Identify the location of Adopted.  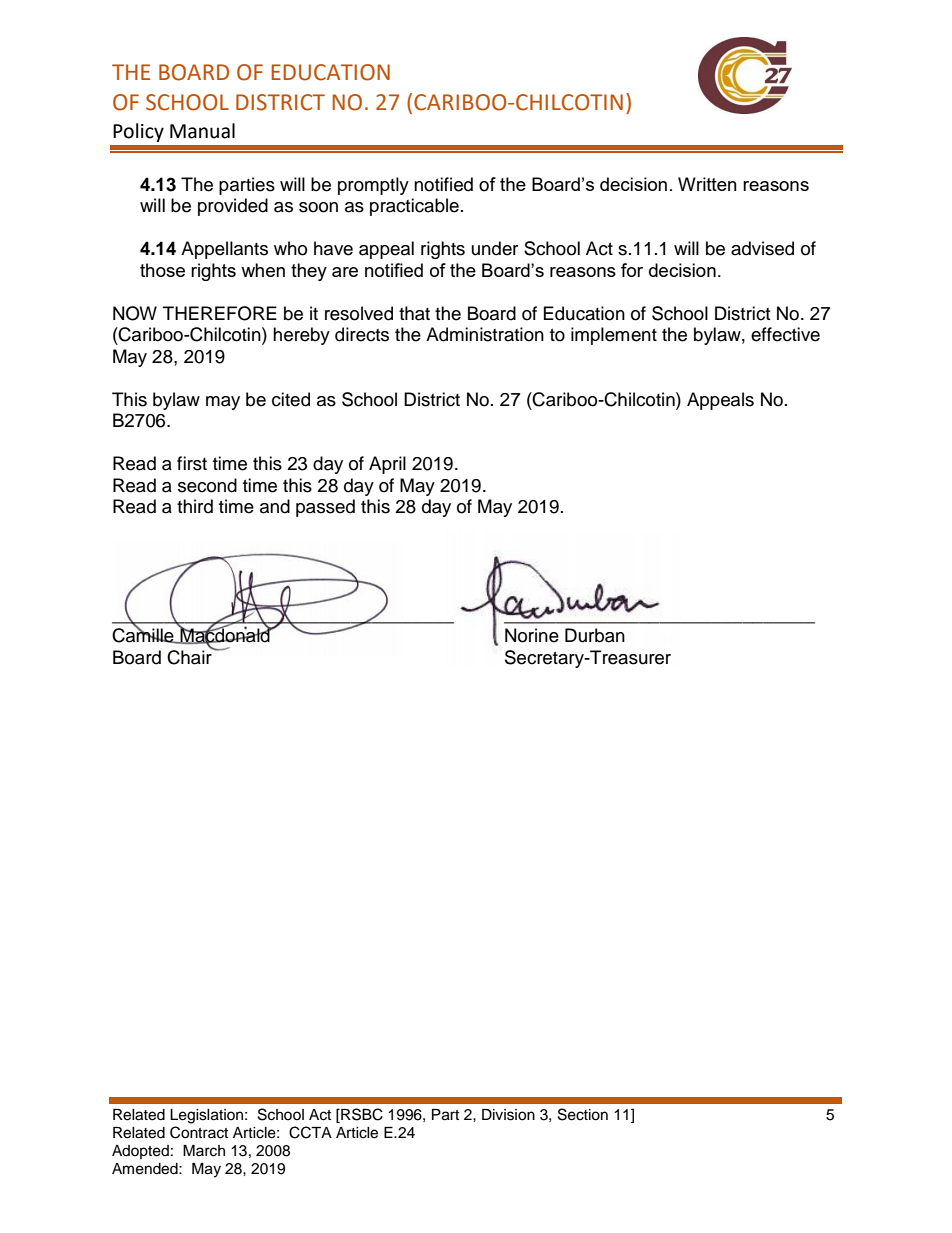
(140, 1152).
